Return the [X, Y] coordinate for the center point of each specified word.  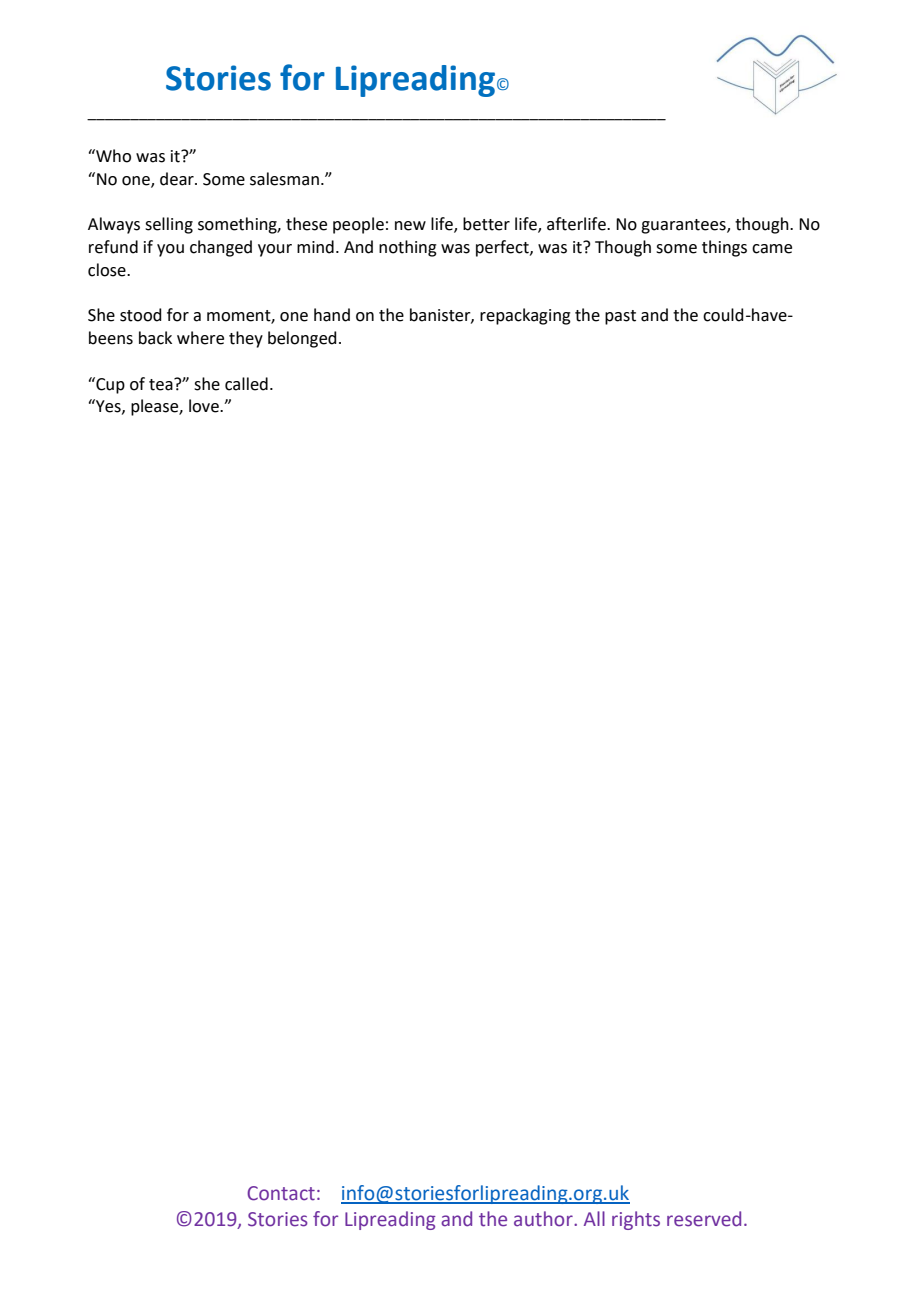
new [410, 226]
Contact [281, 1193]
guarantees [684, 226]
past [620, 317]
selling [169, 225]
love [205, 406]
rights [636, 1220]
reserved [704, 1219]
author [544, 1219]
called [246, 384]
